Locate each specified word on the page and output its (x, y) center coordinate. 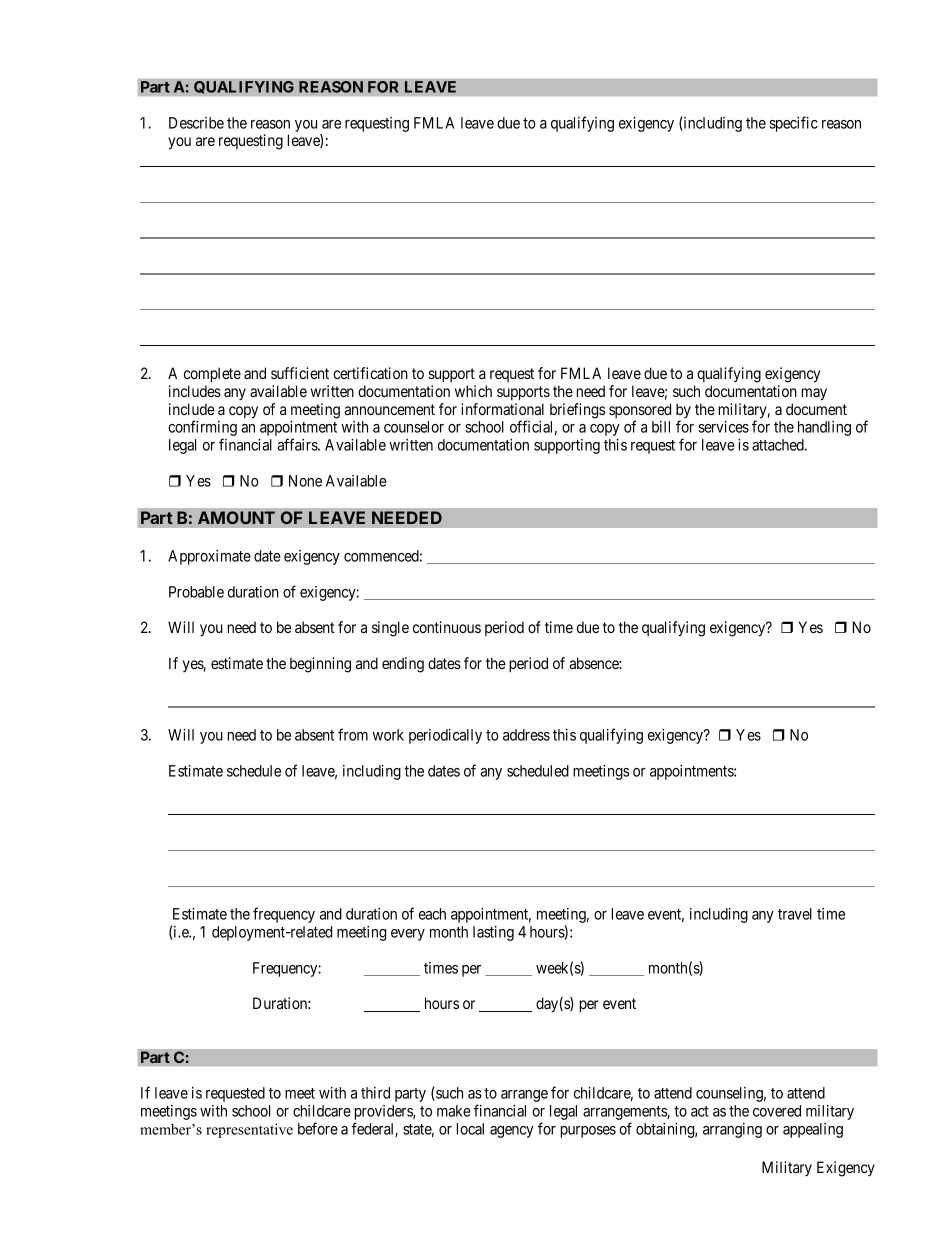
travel (795, 914)
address (526, 735)
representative (249, 1130)
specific (794, 124)
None (305, 481)
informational (502, 409)
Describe (196, 123)
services (724, 427)
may (814, 394)
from (353, 734)
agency (512, 1132)
